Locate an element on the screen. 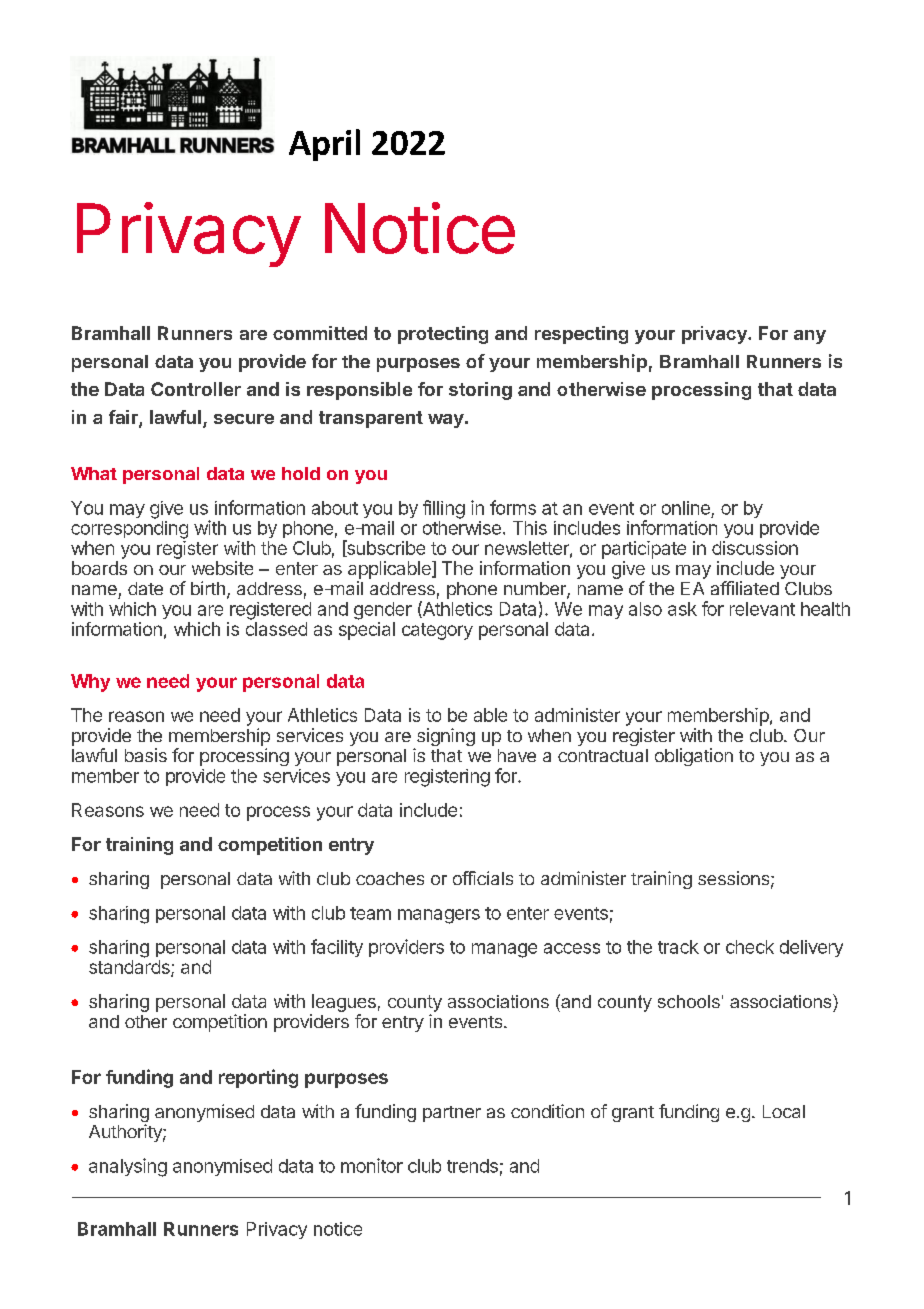 This screenshot has height=1309, width=924. check is located at coordinates (750, 947).
